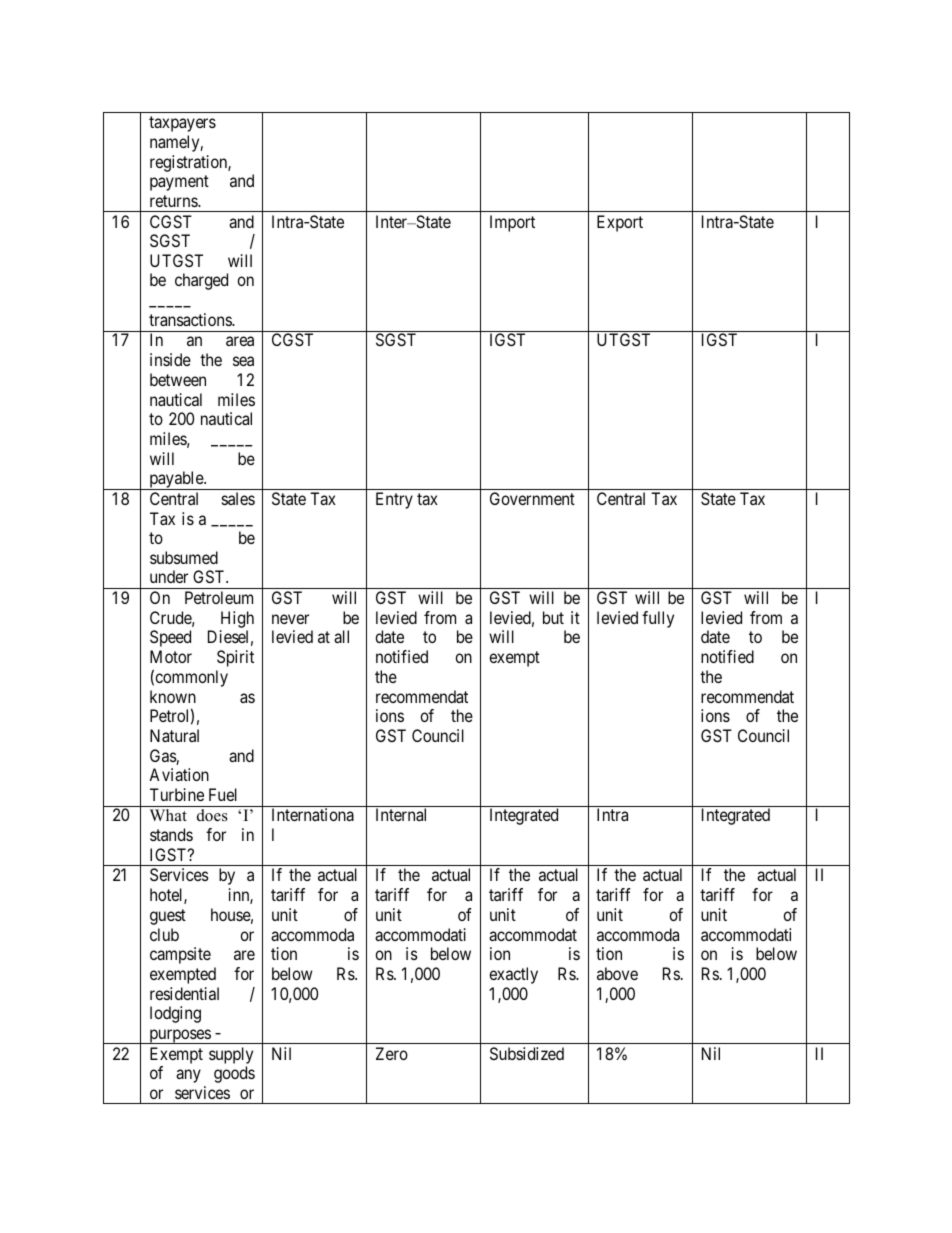 Image resolution: width=952 pixels, height=1233 pixels. Describe the element at coordinates (341, 636) in the image. I see `all` at that location.
